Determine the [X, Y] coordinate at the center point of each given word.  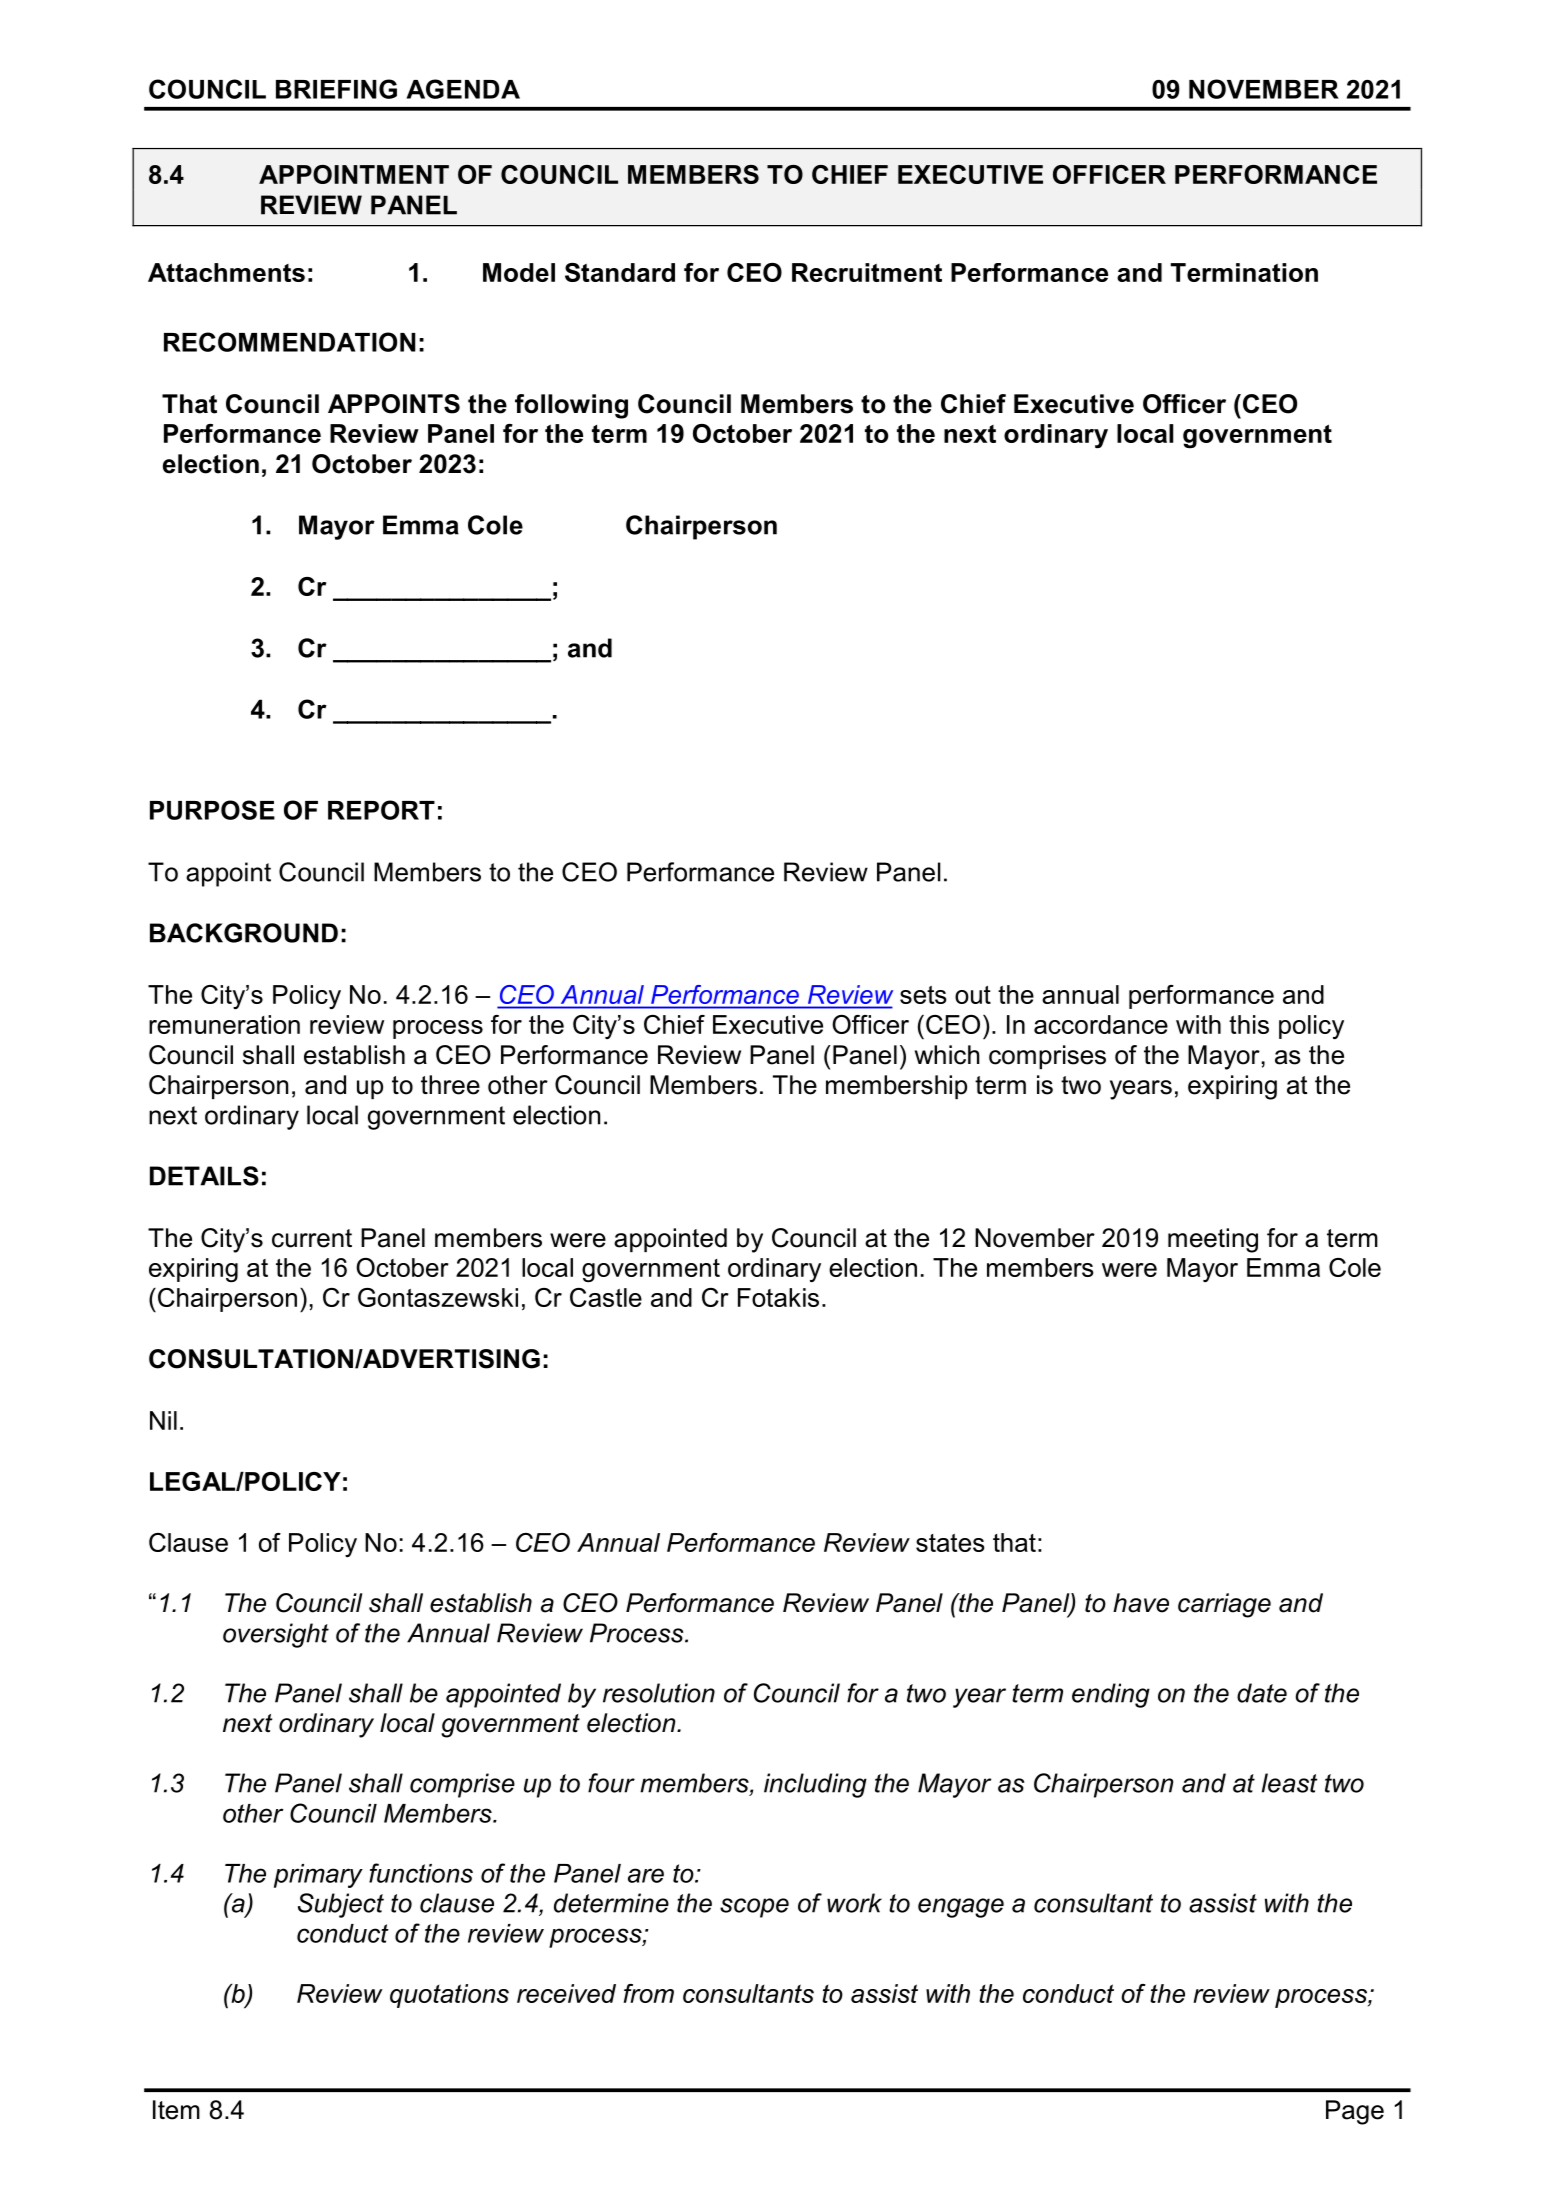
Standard [620, 272]
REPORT [381, 810]
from [649, 1993]
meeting [1213, 1240]
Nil [163, 1420]
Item [176, 2110]
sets [923, 995]
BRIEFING [336, 89]
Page [1355, 2112]
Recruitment [867, 272]
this [1249, 1024]
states [950, 1543]
